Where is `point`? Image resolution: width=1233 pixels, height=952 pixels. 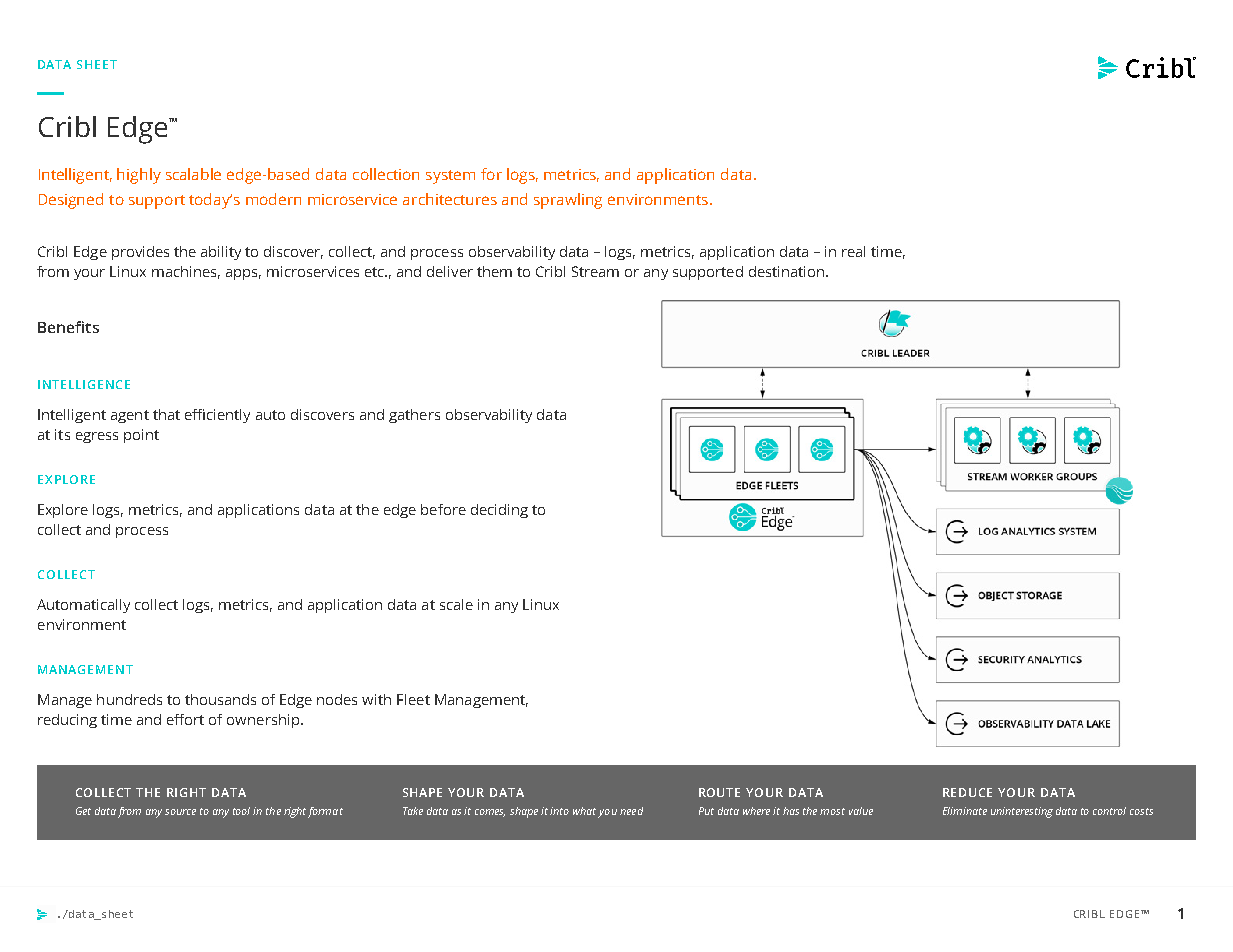 point is located at coordinates (141, 436).
